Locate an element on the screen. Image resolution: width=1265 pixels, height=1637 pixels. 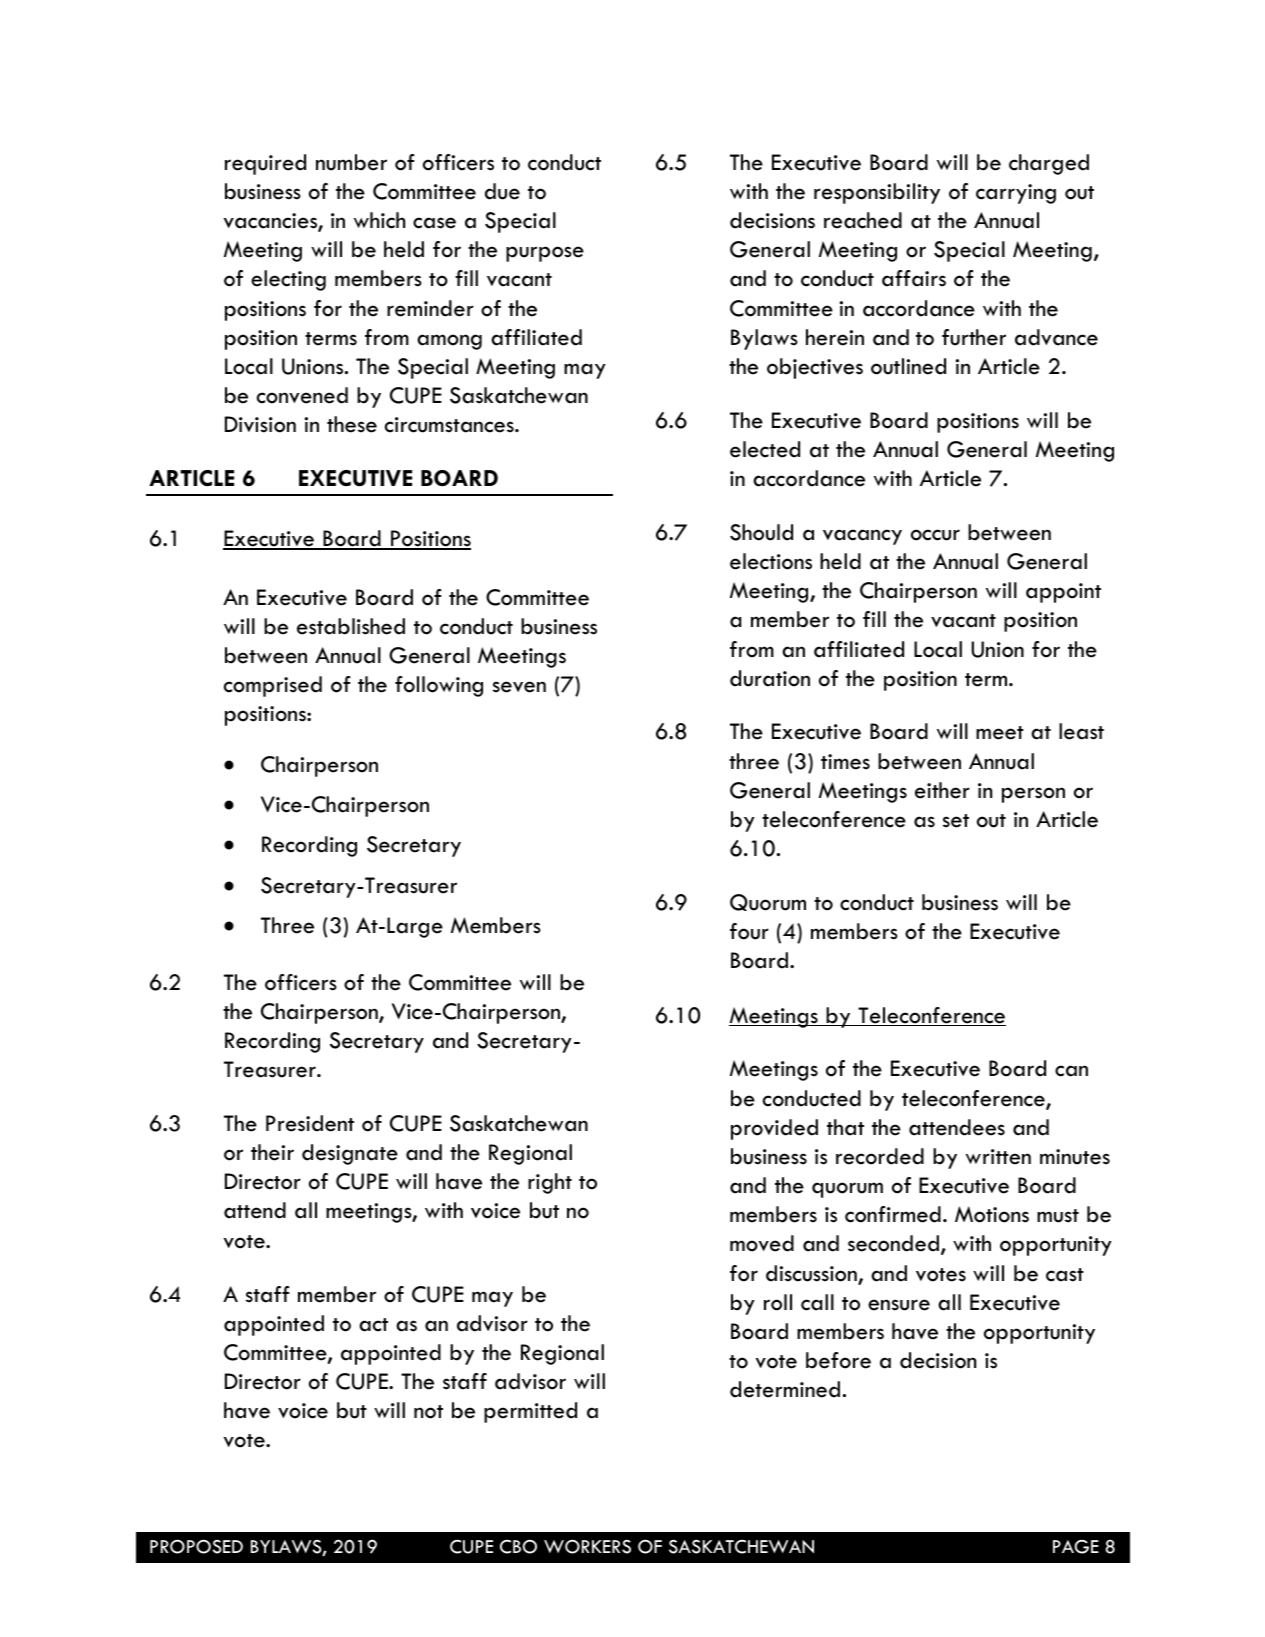
PROPOSED is located at coordinates (196, 1546).
